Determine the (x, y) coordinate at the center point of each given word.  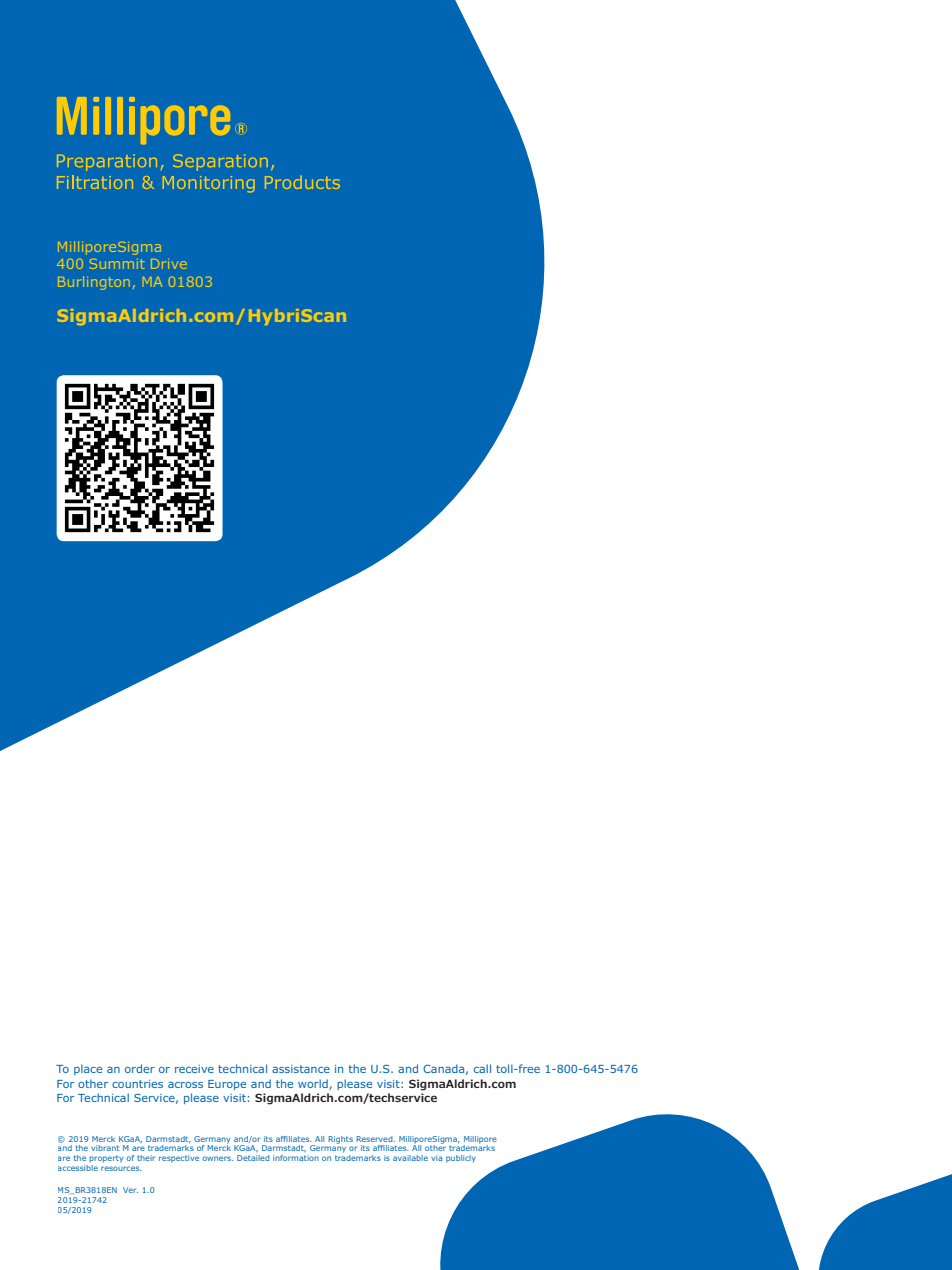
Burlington (93, 283)
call (482, 1068)
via (436, 1158)
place (88, 1069)
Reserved (375, 1139)
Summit (117, 264)
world (314, 1084)
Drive (169, 264)
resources (121, 1168)
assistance (301, 1069)
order (140, 1068)
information (296, 1158)
